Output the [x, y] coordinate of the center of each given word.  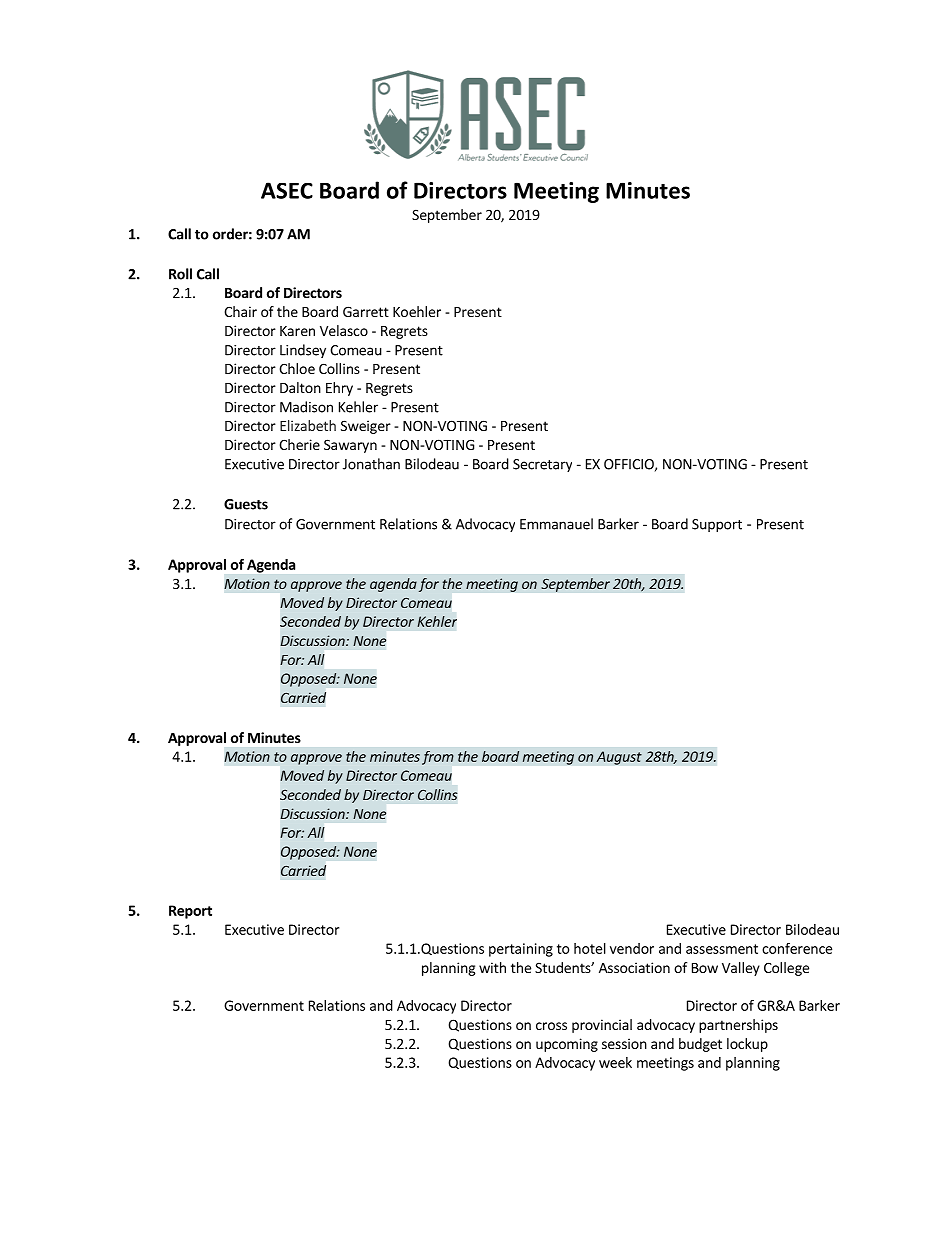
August [619, 758]
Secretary [542, 465]
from [438, 758]
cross [551, 1026]
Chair [240, 311]
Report [190, 912]
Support [717, 525]
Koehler [417, 311]
